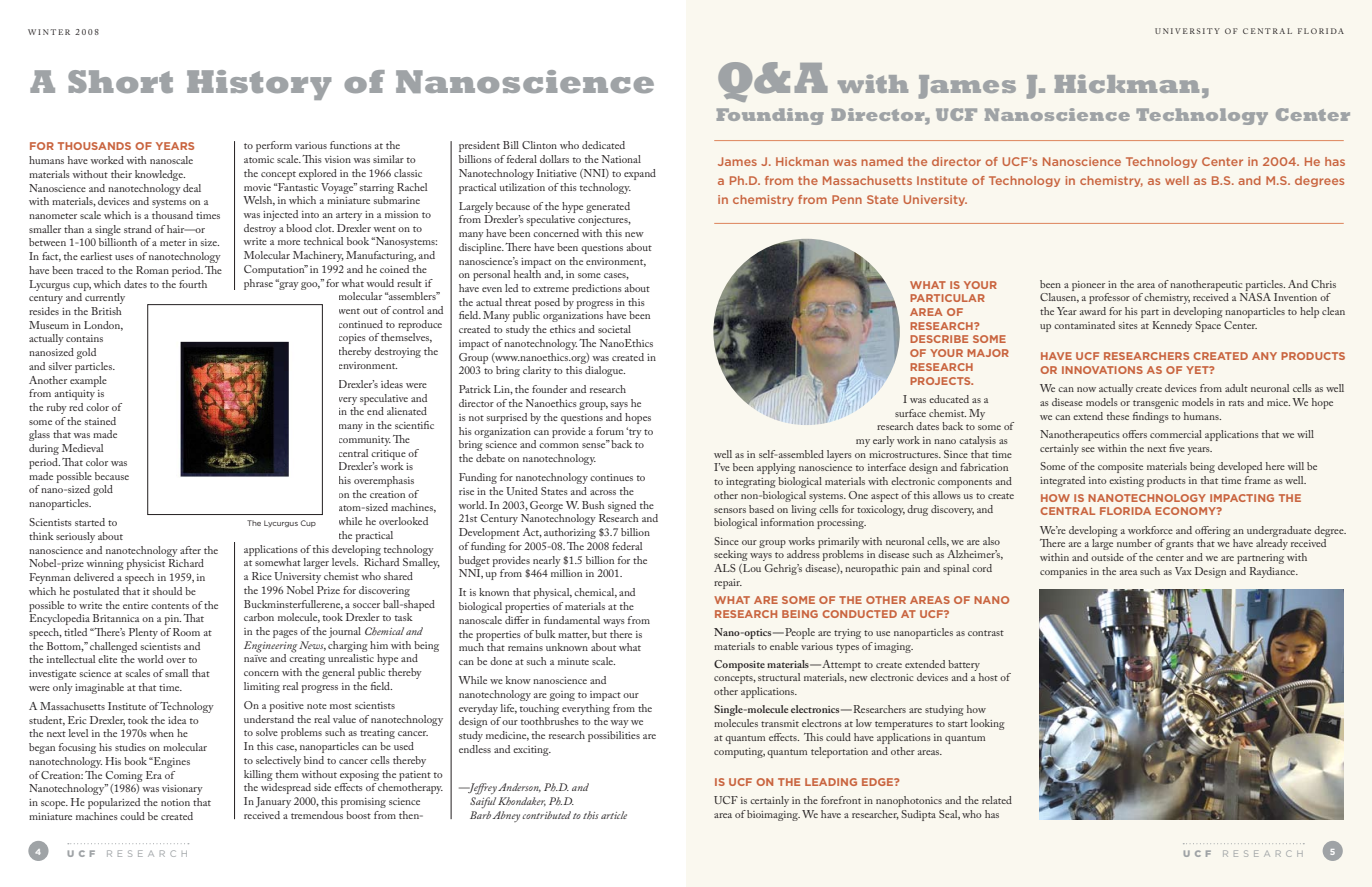 This image has height=887, width=1372. I want to click on named, so click(882, 161).
